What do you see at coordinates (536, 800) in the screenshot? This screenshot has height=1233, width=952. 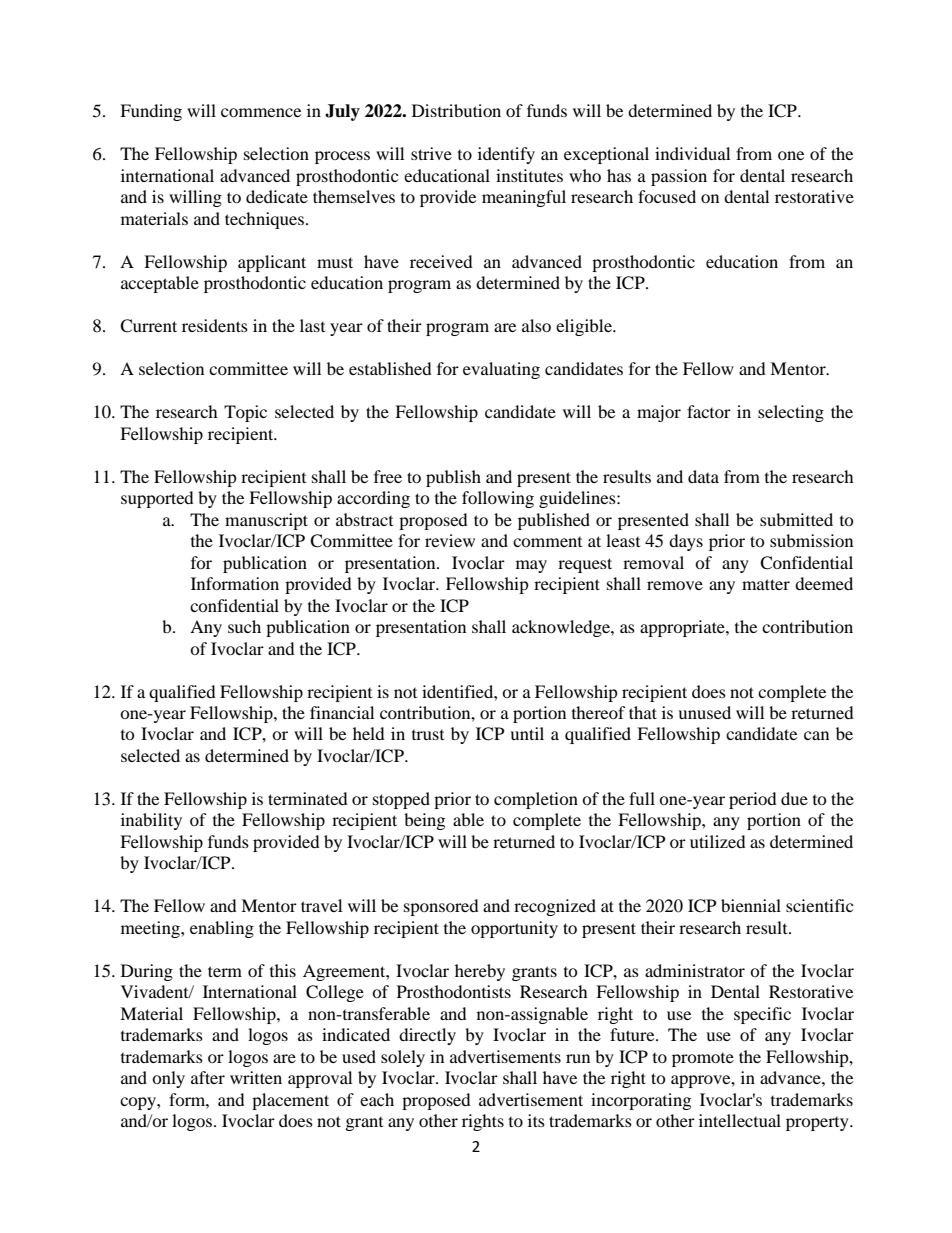 I see `completion` at bounding box center [536, 800].
